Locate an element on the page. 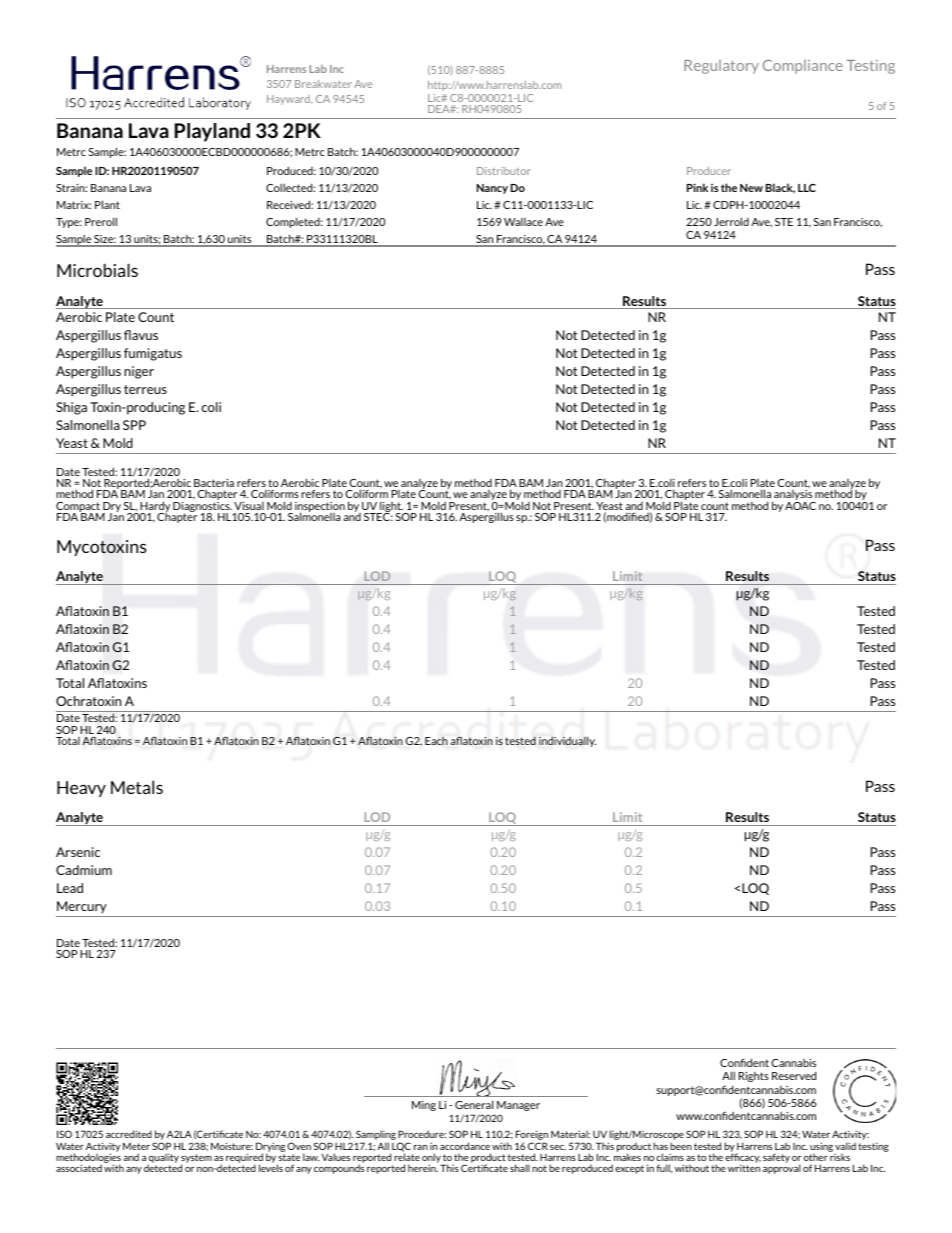 Image resolution: width=952 pixels, height=1233 pixels. Hayward is located at coordinates (289, 100).
